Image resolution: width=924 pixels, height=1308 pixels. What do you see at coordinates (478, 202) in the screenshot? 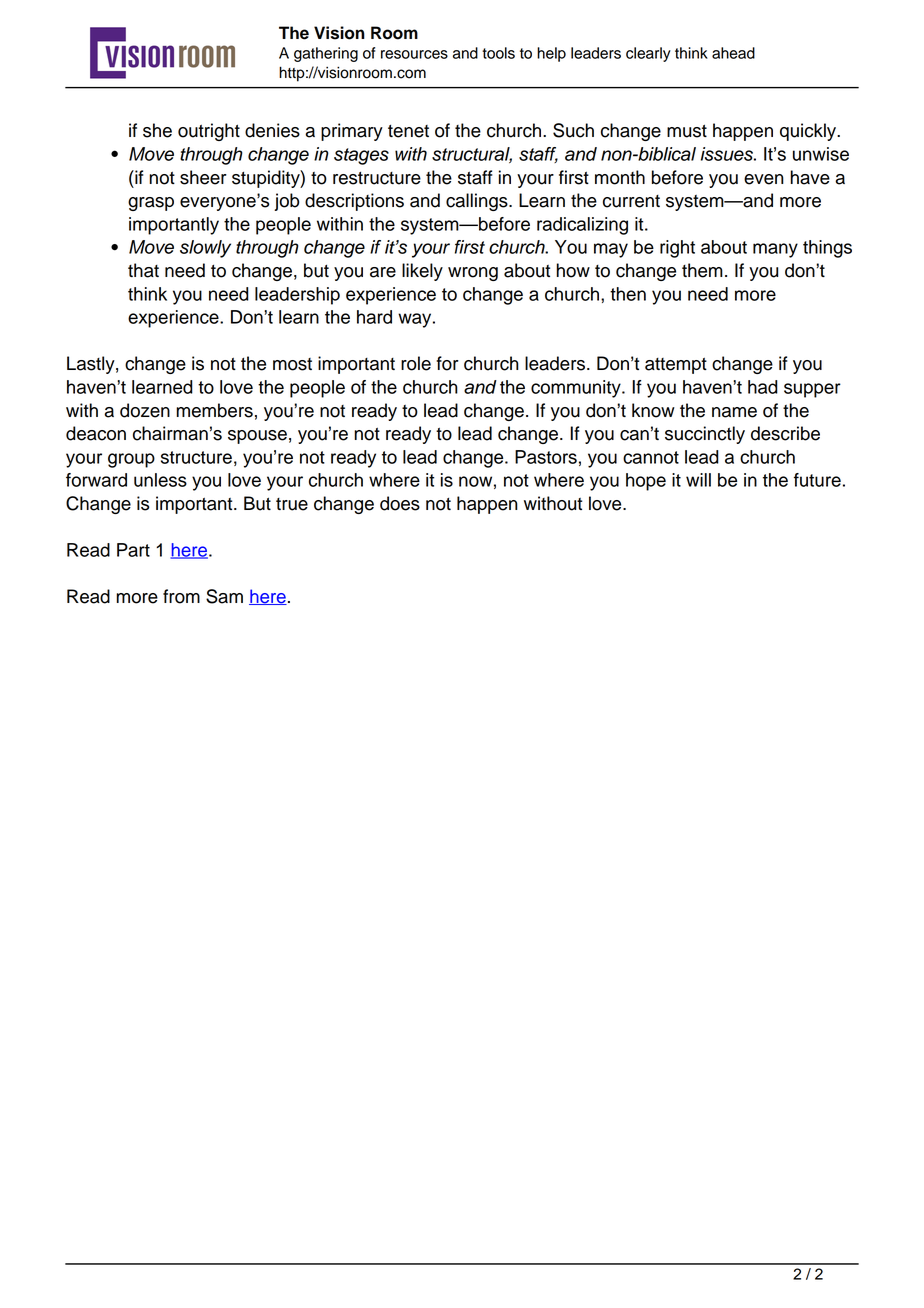
I see `callings` at bounding box center [478, 202].
